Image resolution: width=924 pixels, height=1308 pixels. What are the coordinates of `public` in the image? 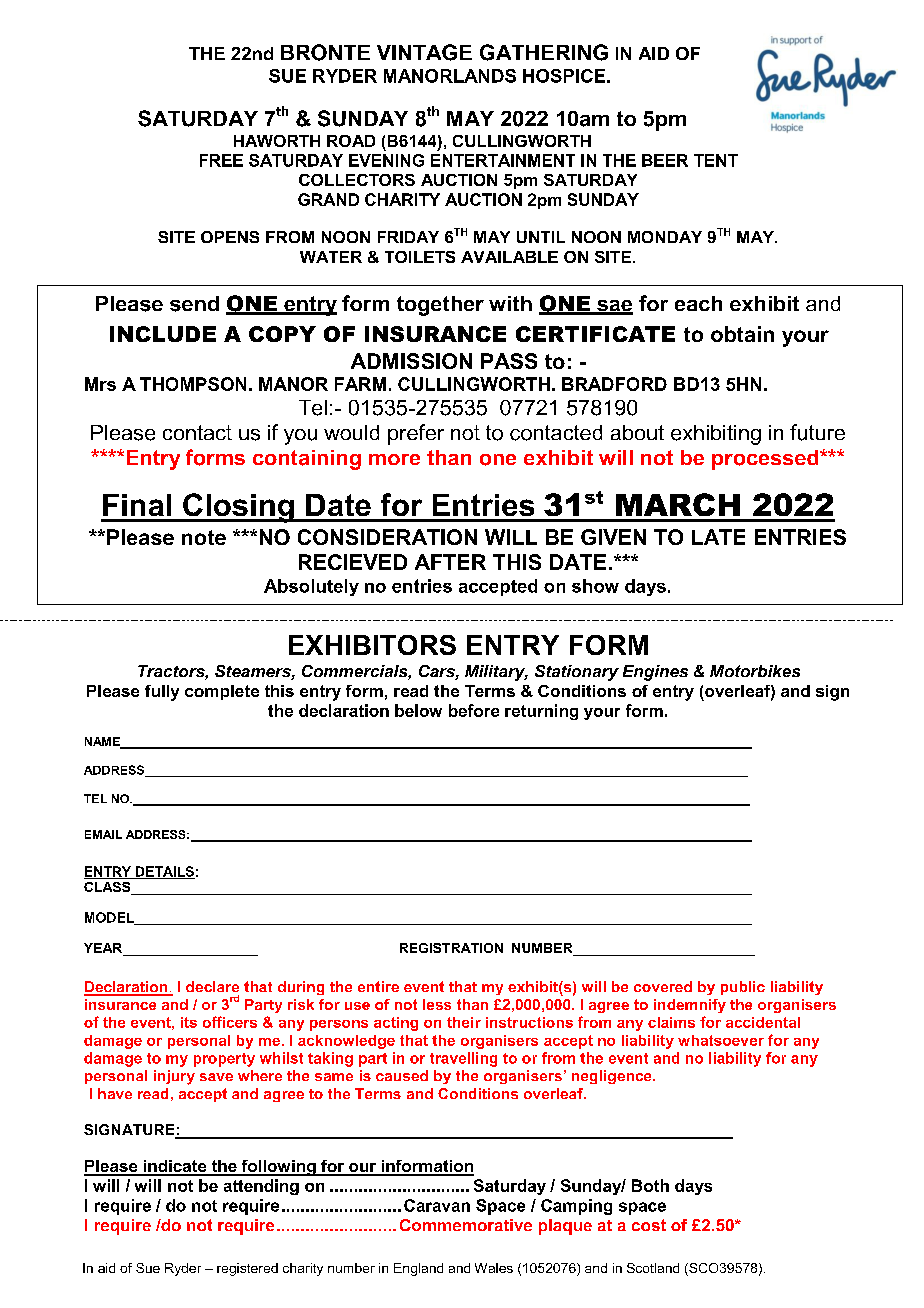 It's located at (743, 988).
